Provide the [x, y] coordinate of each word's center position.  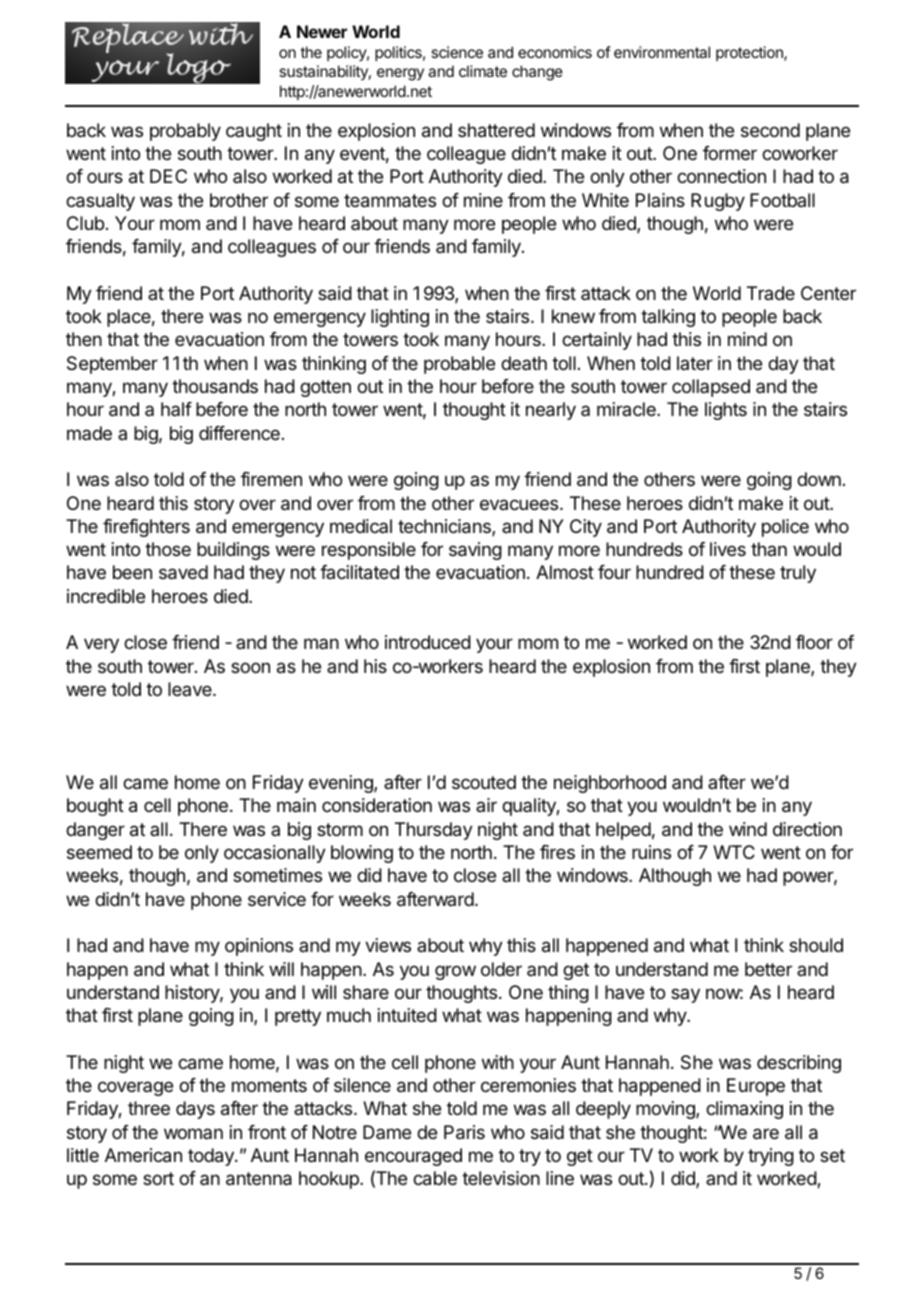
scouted [484, 782]
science [457, 52]
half [176, 409]
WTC [734, 852]
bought [95, 807]
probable [459, 365]
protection [750, 53]
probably [185, 132]
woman [193, 1133]
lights [726, 411]
